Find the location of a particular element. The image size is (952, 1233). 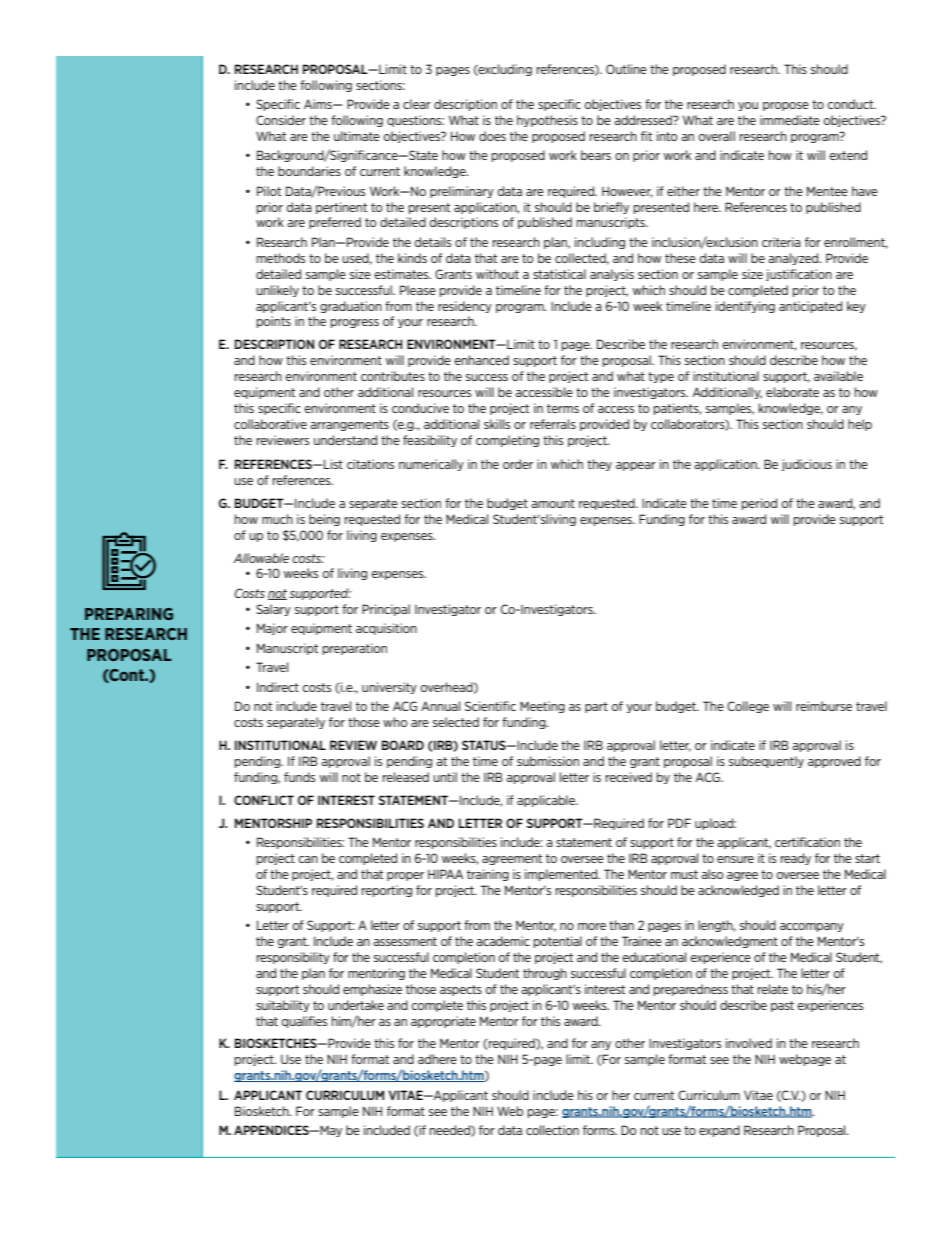

Consider is located at coordinates (281, 120).
